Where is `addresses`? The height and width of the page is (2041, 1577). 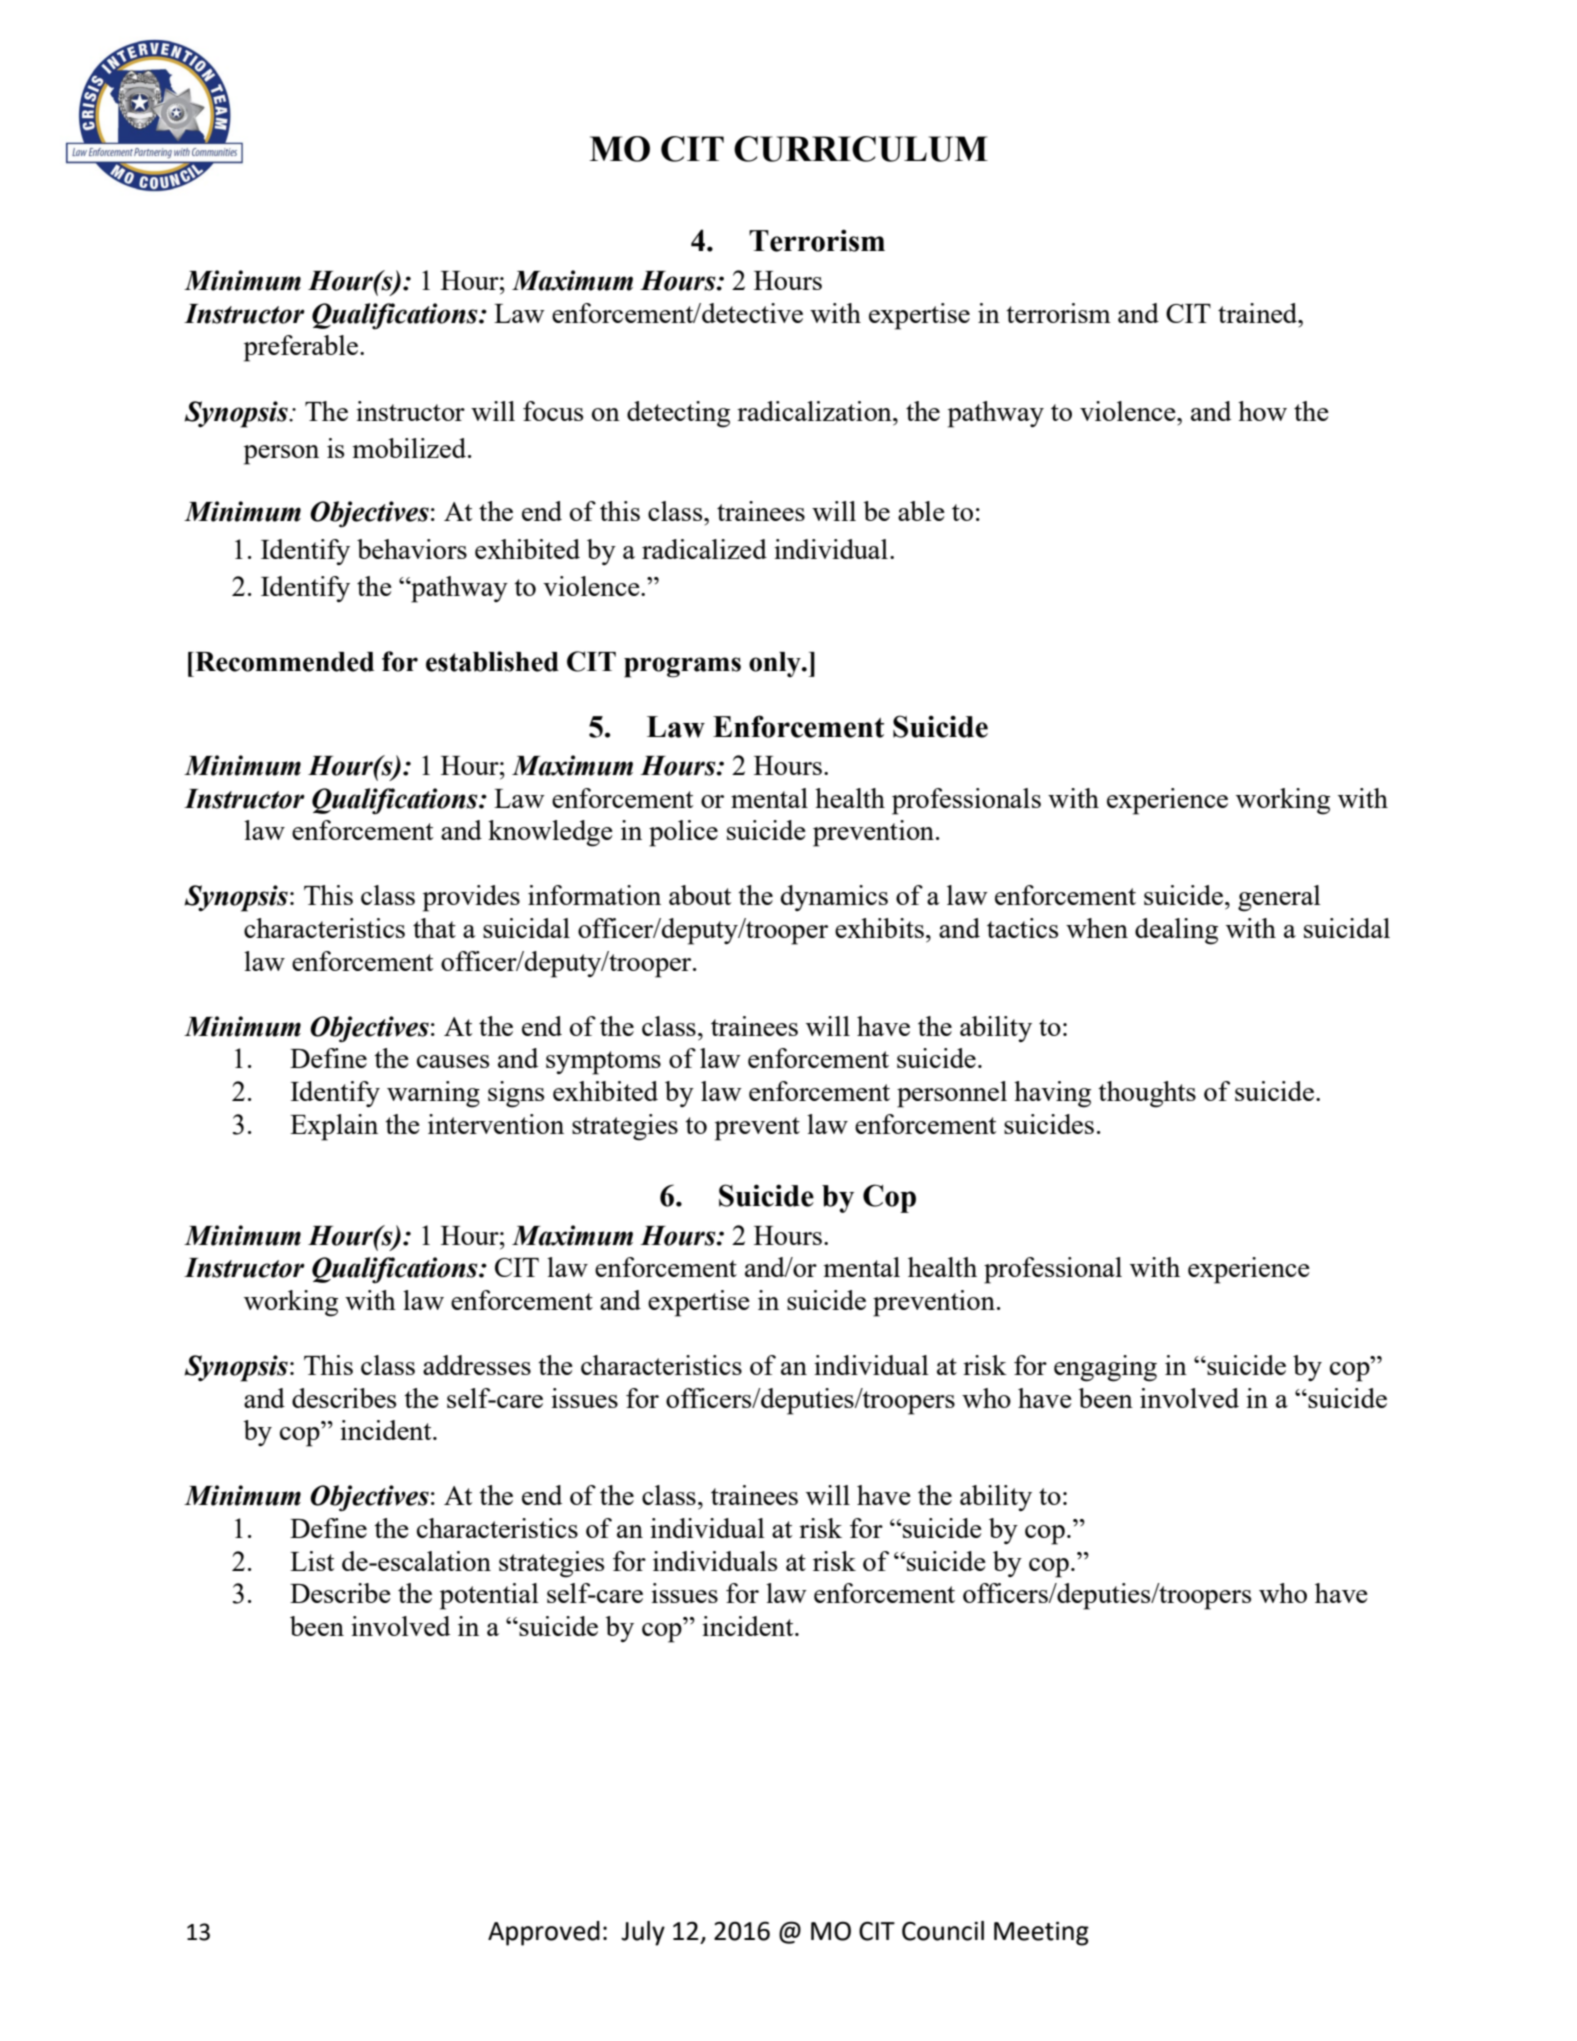 addresses is located at coordinates (477, 1365).
